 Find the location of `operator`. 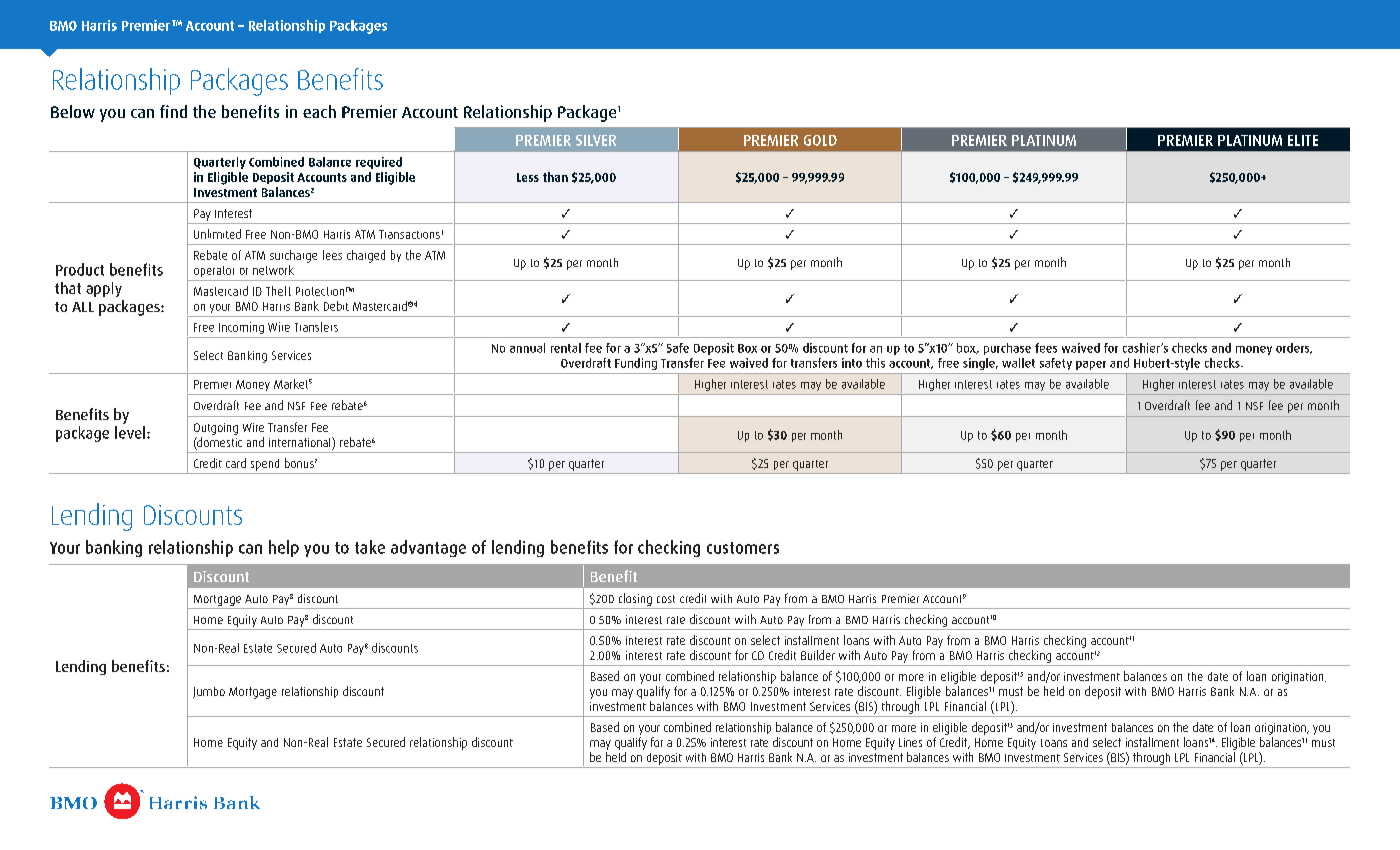

operator is located at coordinates (214, 271).
